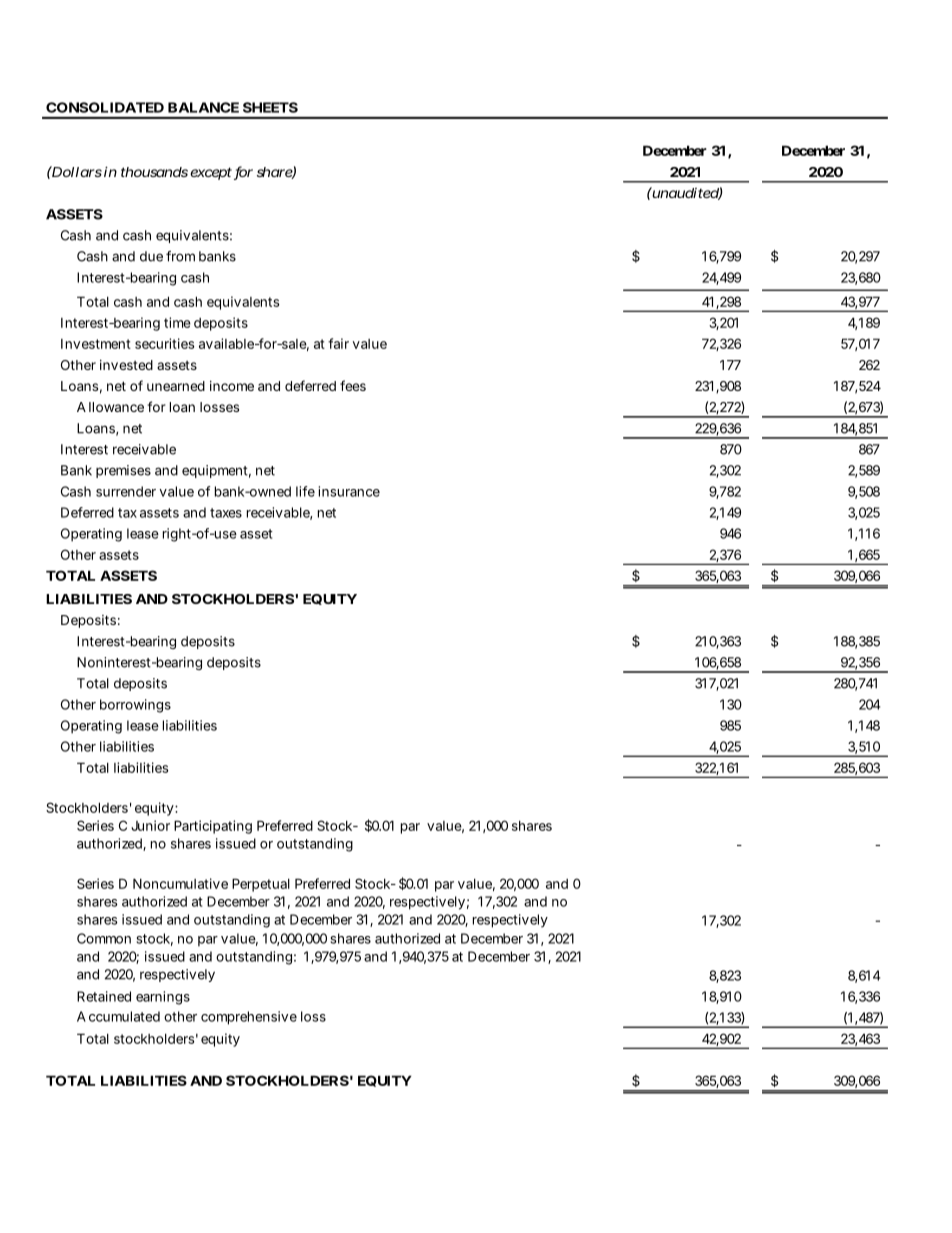 This document has width=952, height=1233. Describe the element at coordinates (118, 1016) in the document. I see `Accumulated` at that location.
